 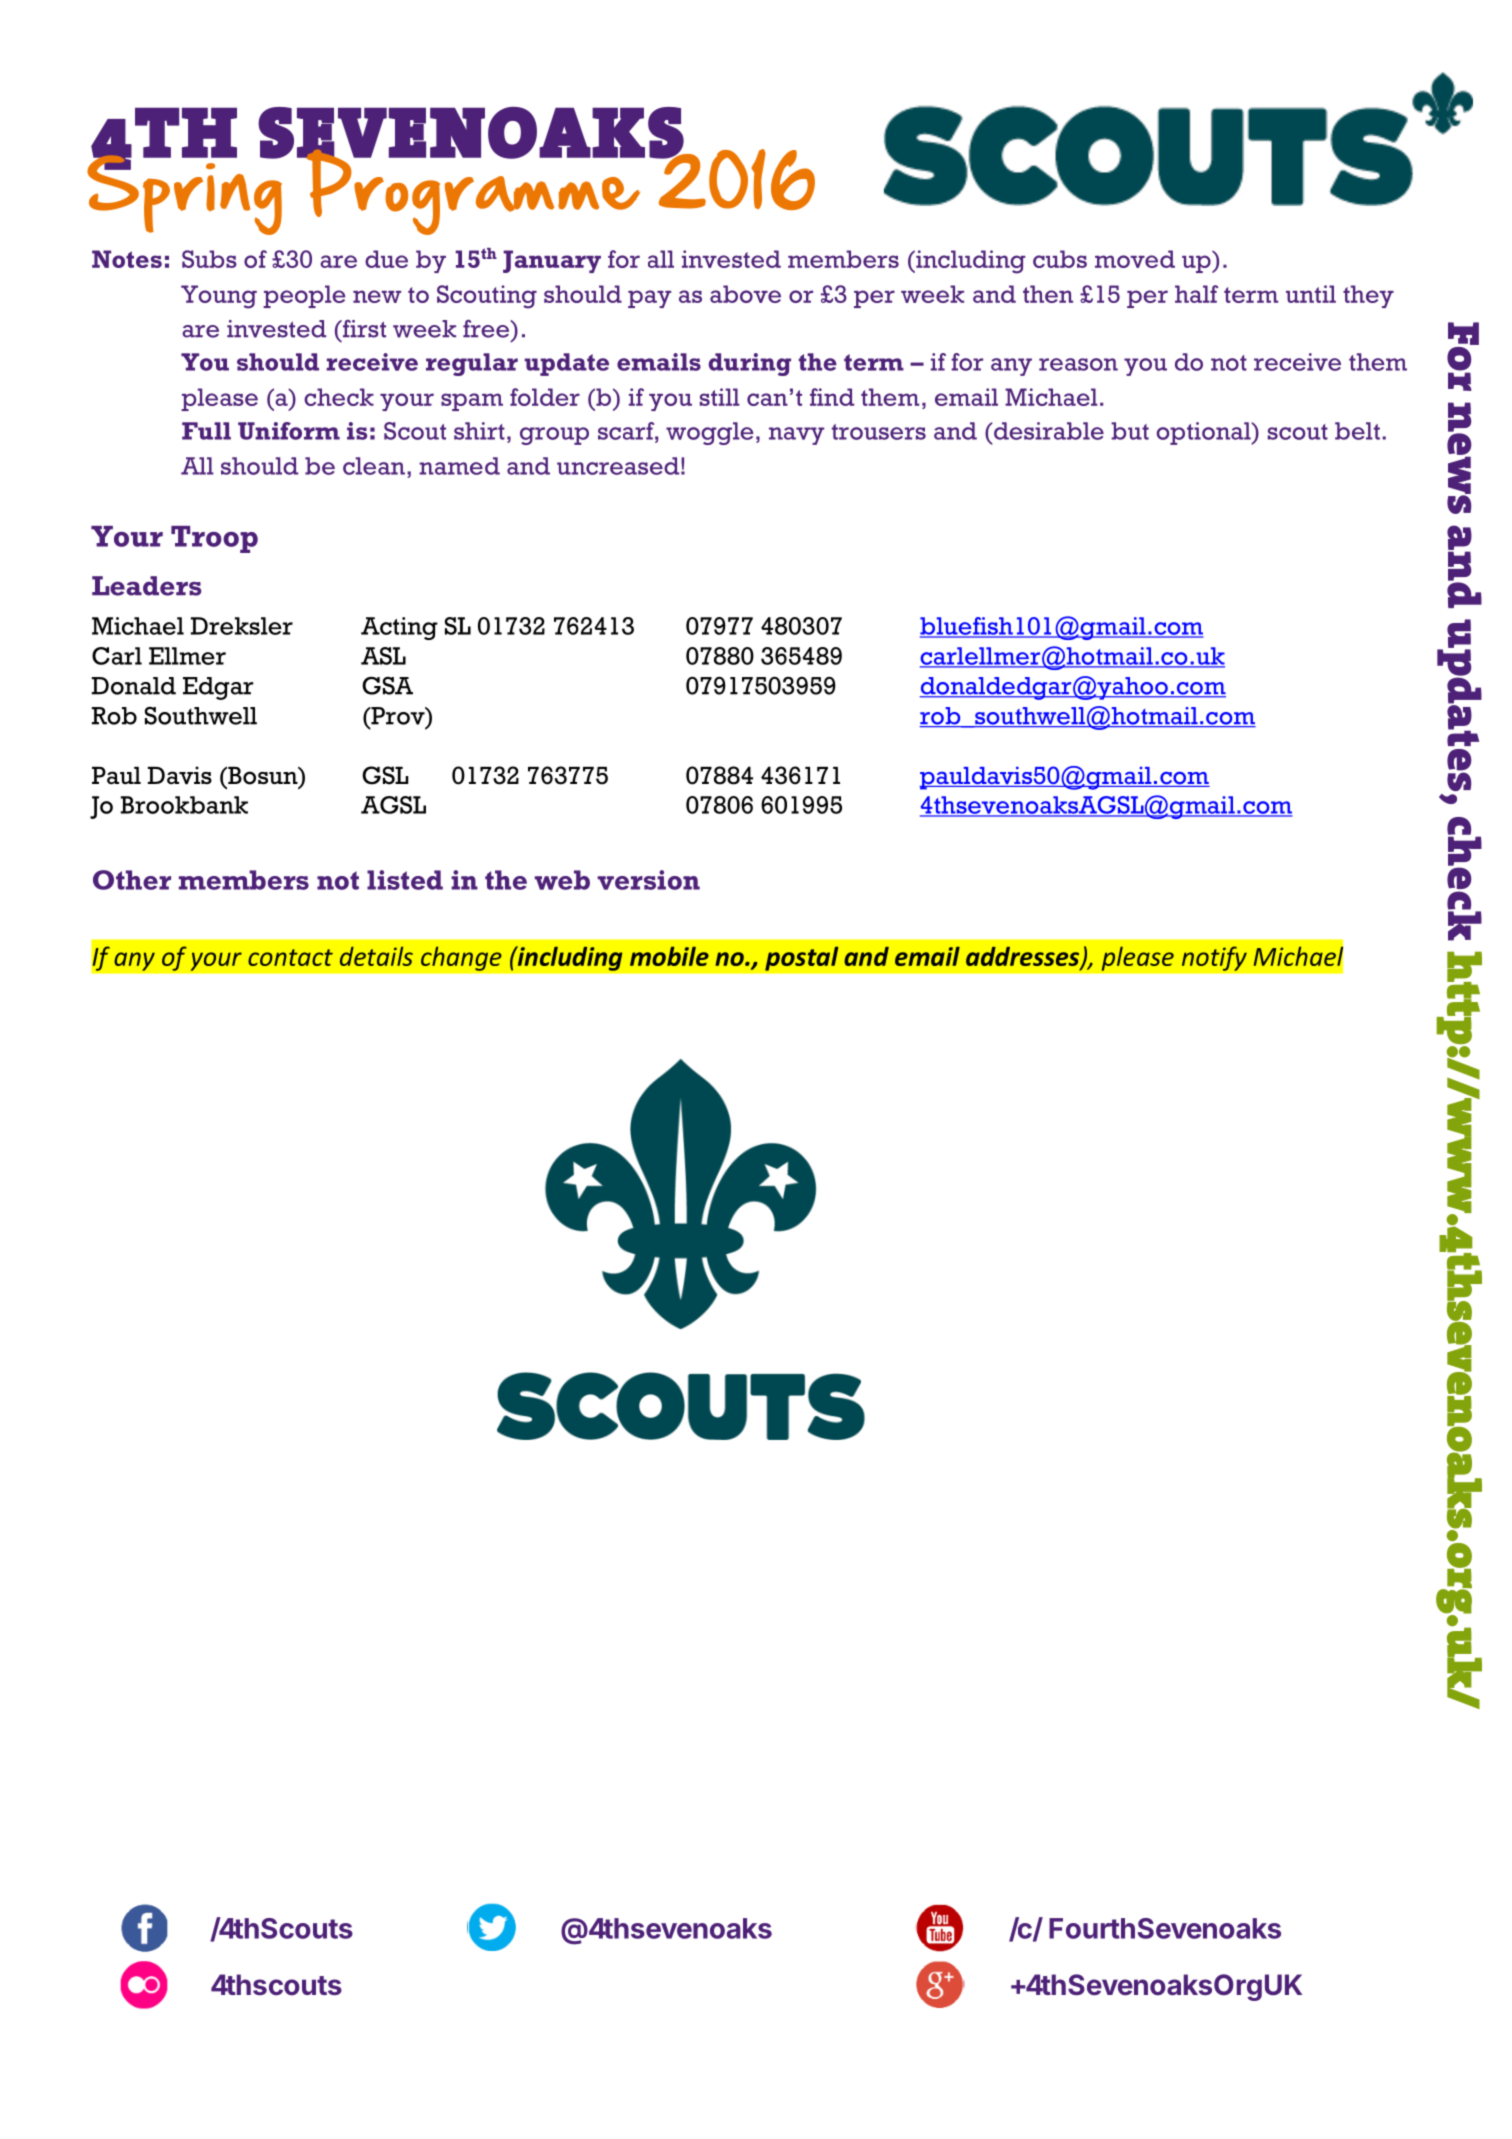 What do you see at coordinates (648, 880) in the screenshot?
I see `version` at bounding box center [648, 880].
